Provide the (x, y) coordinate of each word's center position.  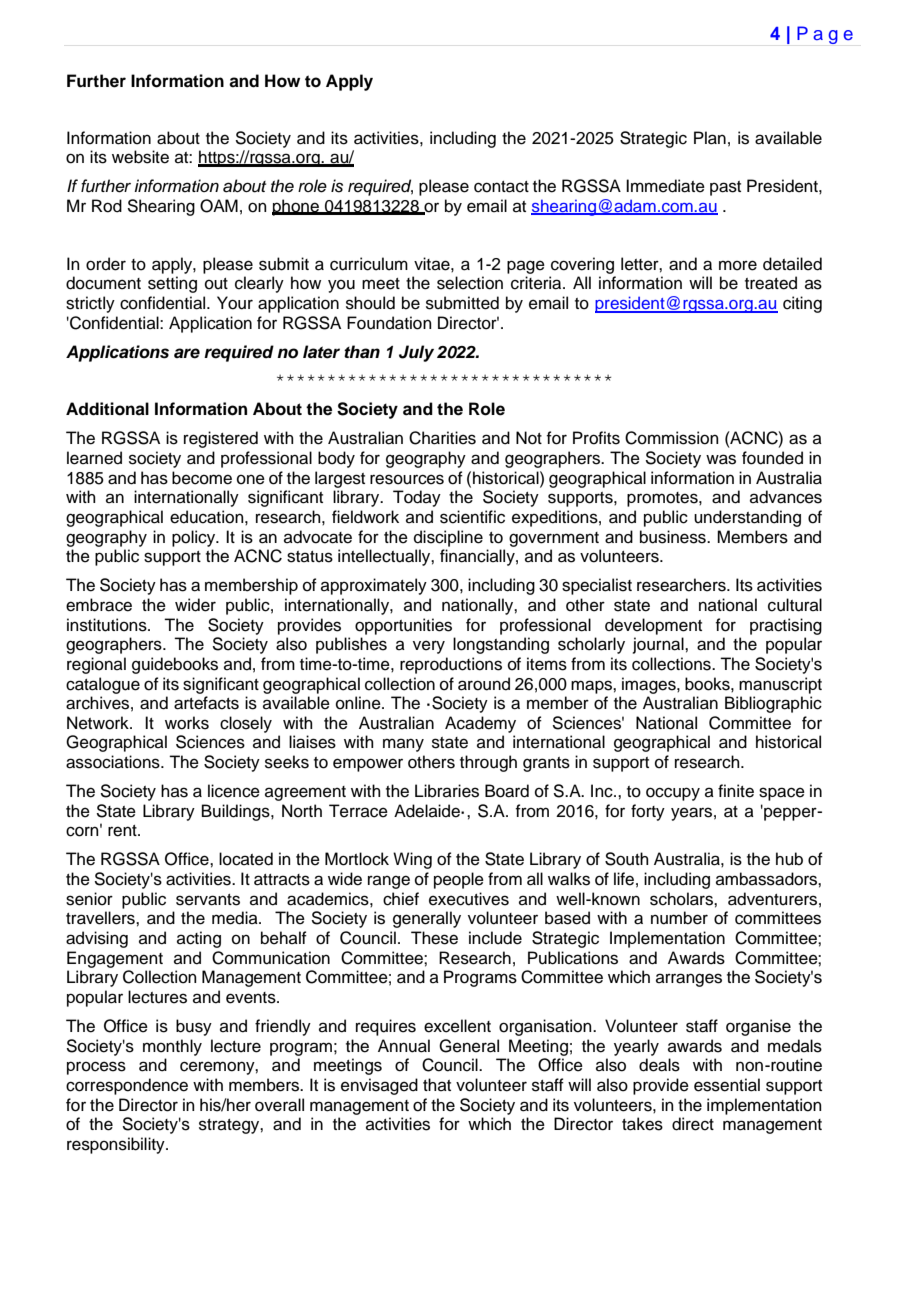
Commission (672, 438)
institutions (108, 625)
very (429, 647)
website (140, 157)
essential (727, 1085)
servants (208, 900)
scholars (682, 899)
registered (221, 439)
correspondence (127, 1086)
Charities (442, 438)
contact (501, 187)
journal (659, 645)
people (459, 880)
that (437, 1084)
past (725, 188)
